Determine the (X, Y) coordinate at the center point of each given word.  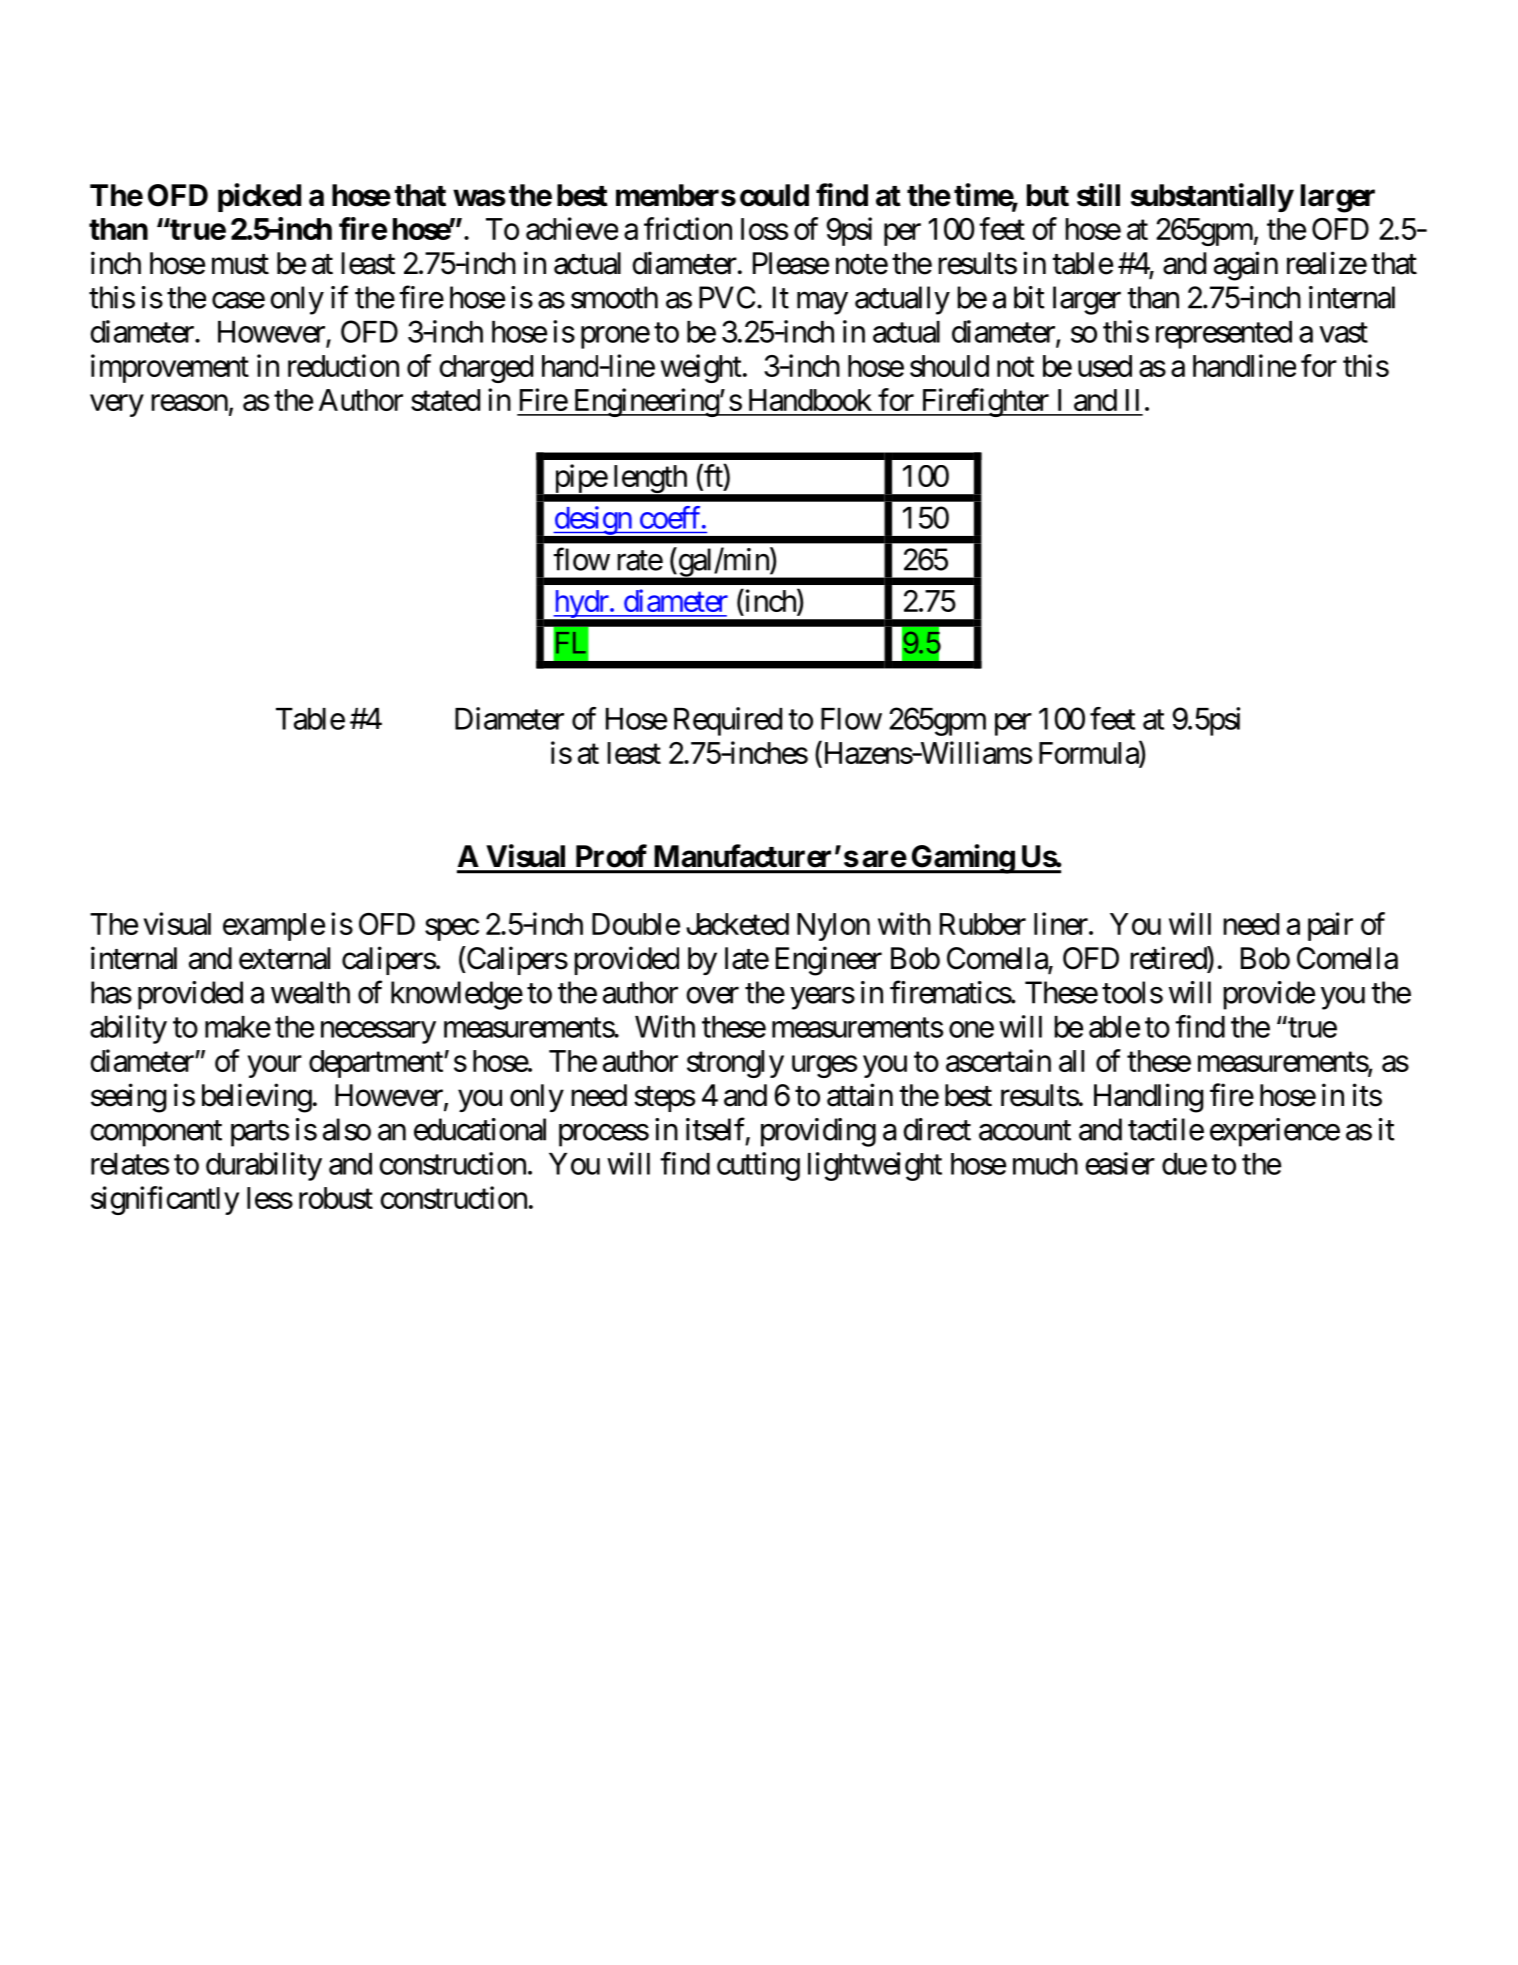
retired (1169, 958)
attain (860, 1095)
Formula (1089, 752)
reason (189, 403)
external (284, 958)
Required (728, 721)
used (1105, 366)
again (1246, 266)
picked (259, 197)
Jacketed (737, 924)
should (949, 366)
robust (336, 1198)
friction (688, 228)
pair (1330, 926)
